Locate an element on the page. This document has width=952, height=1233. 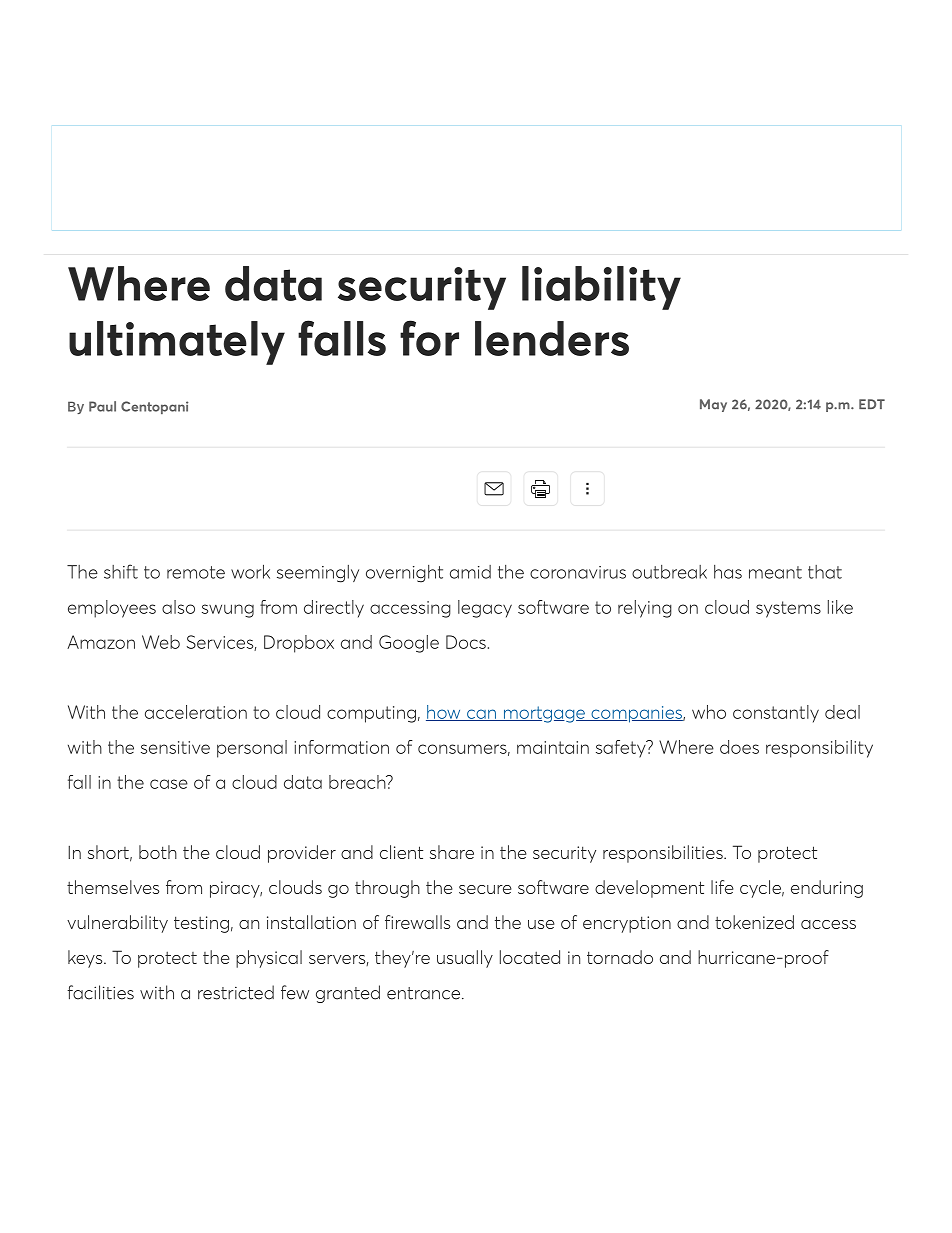
restricted is located at coordinates (236, 992).
